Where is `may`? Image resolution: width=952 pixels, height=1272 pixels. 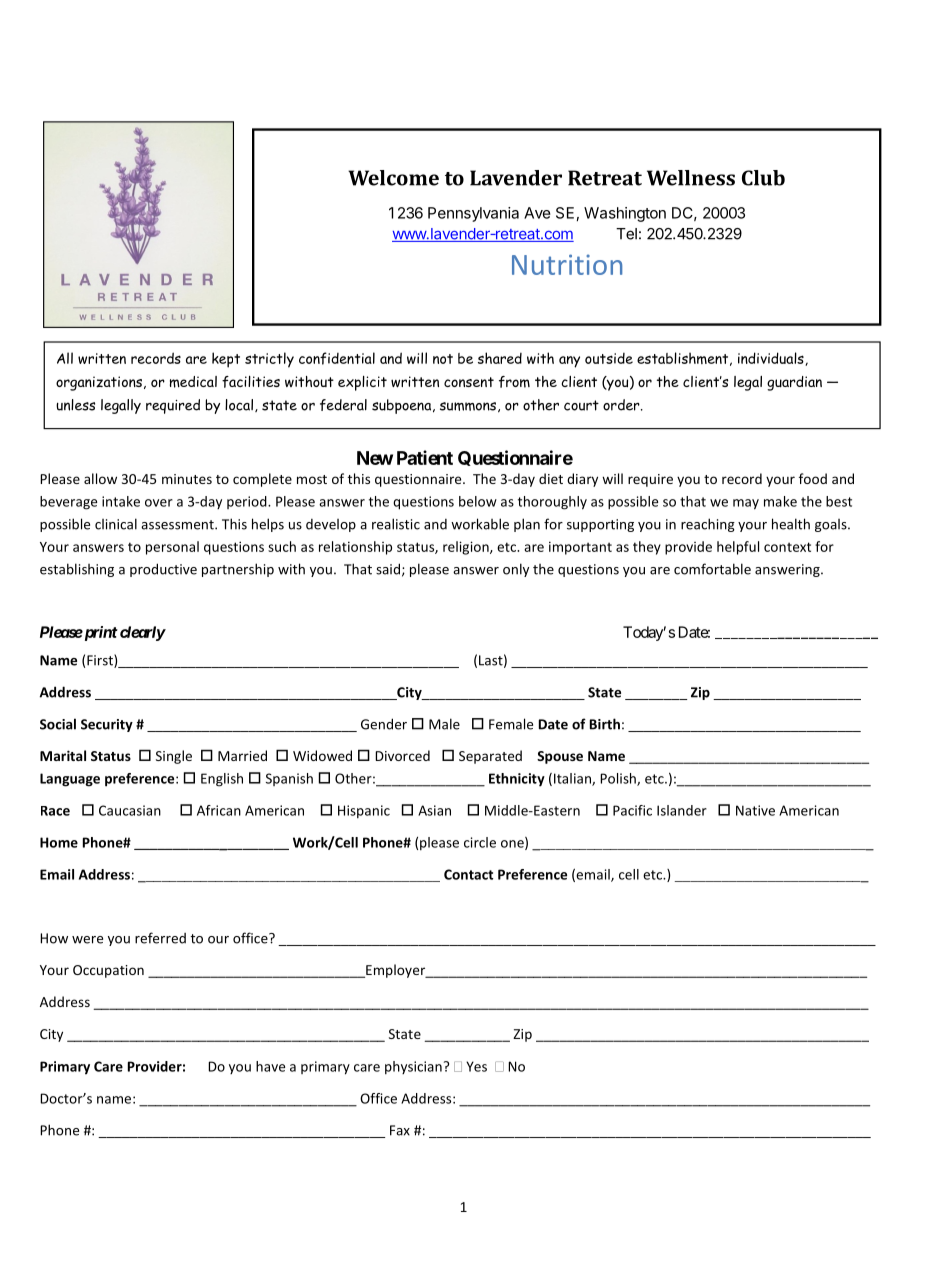 may is located at coordinates (746, 504).
